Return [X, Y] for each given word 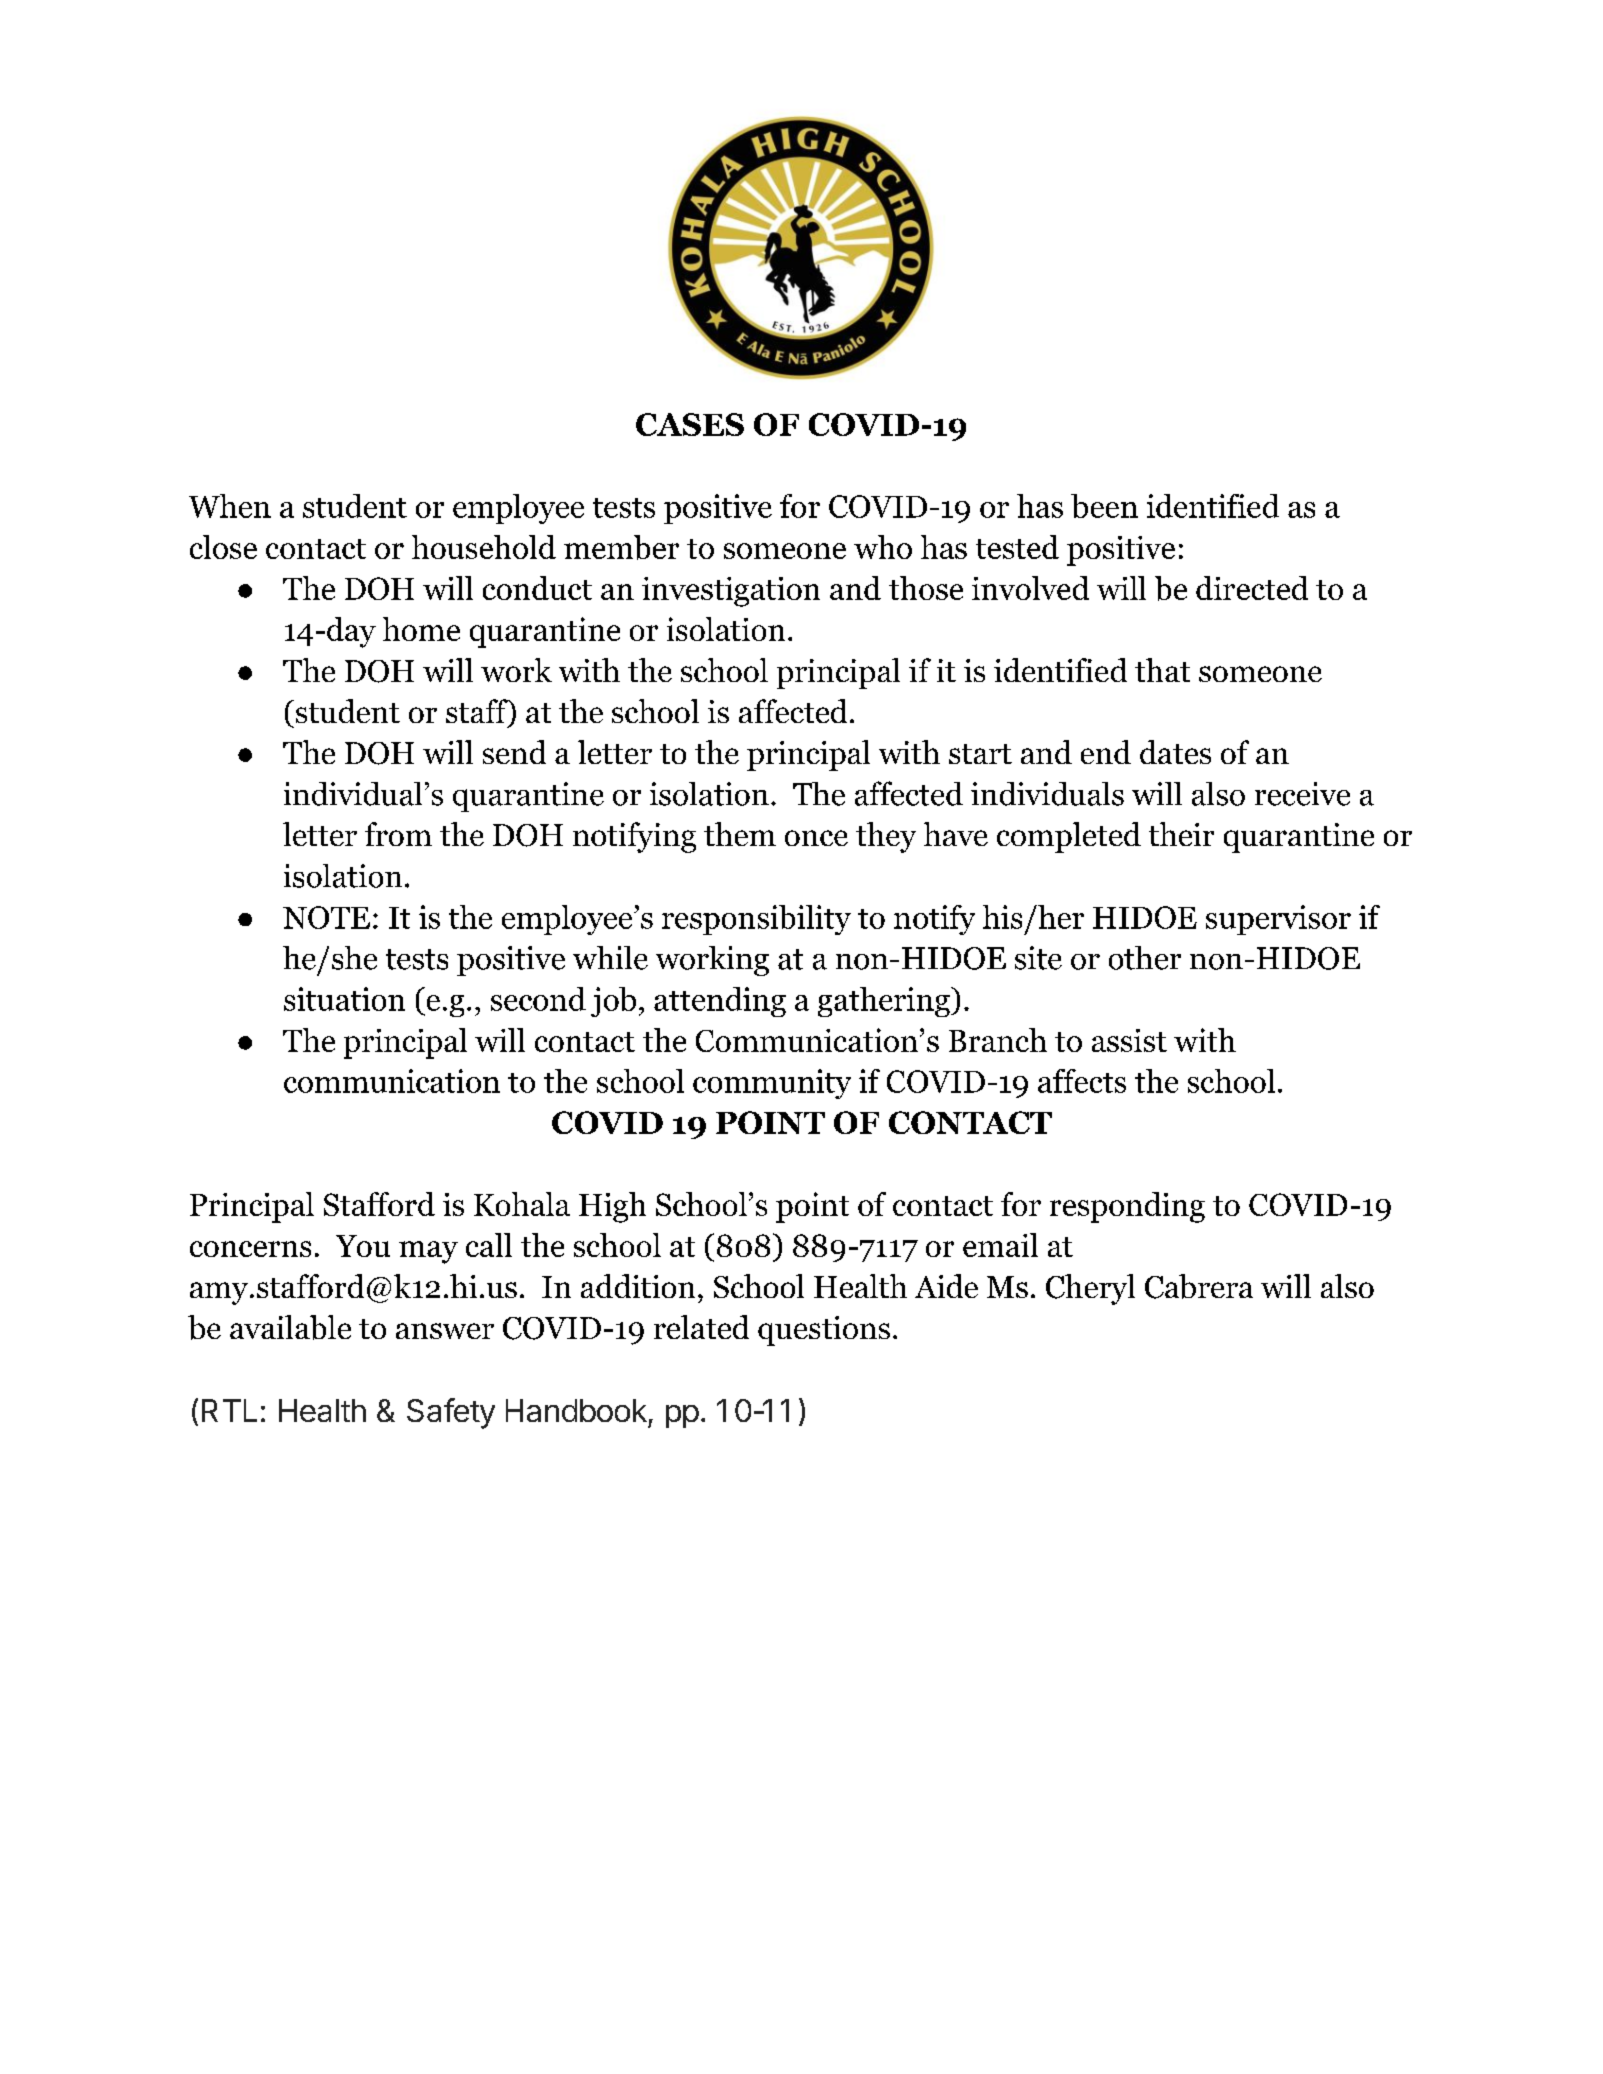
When [230, 506]
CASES [690, 424]
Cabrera [1199, 1286]
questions [824, 1331]
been [1104, 506]
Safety [451, 1413]
